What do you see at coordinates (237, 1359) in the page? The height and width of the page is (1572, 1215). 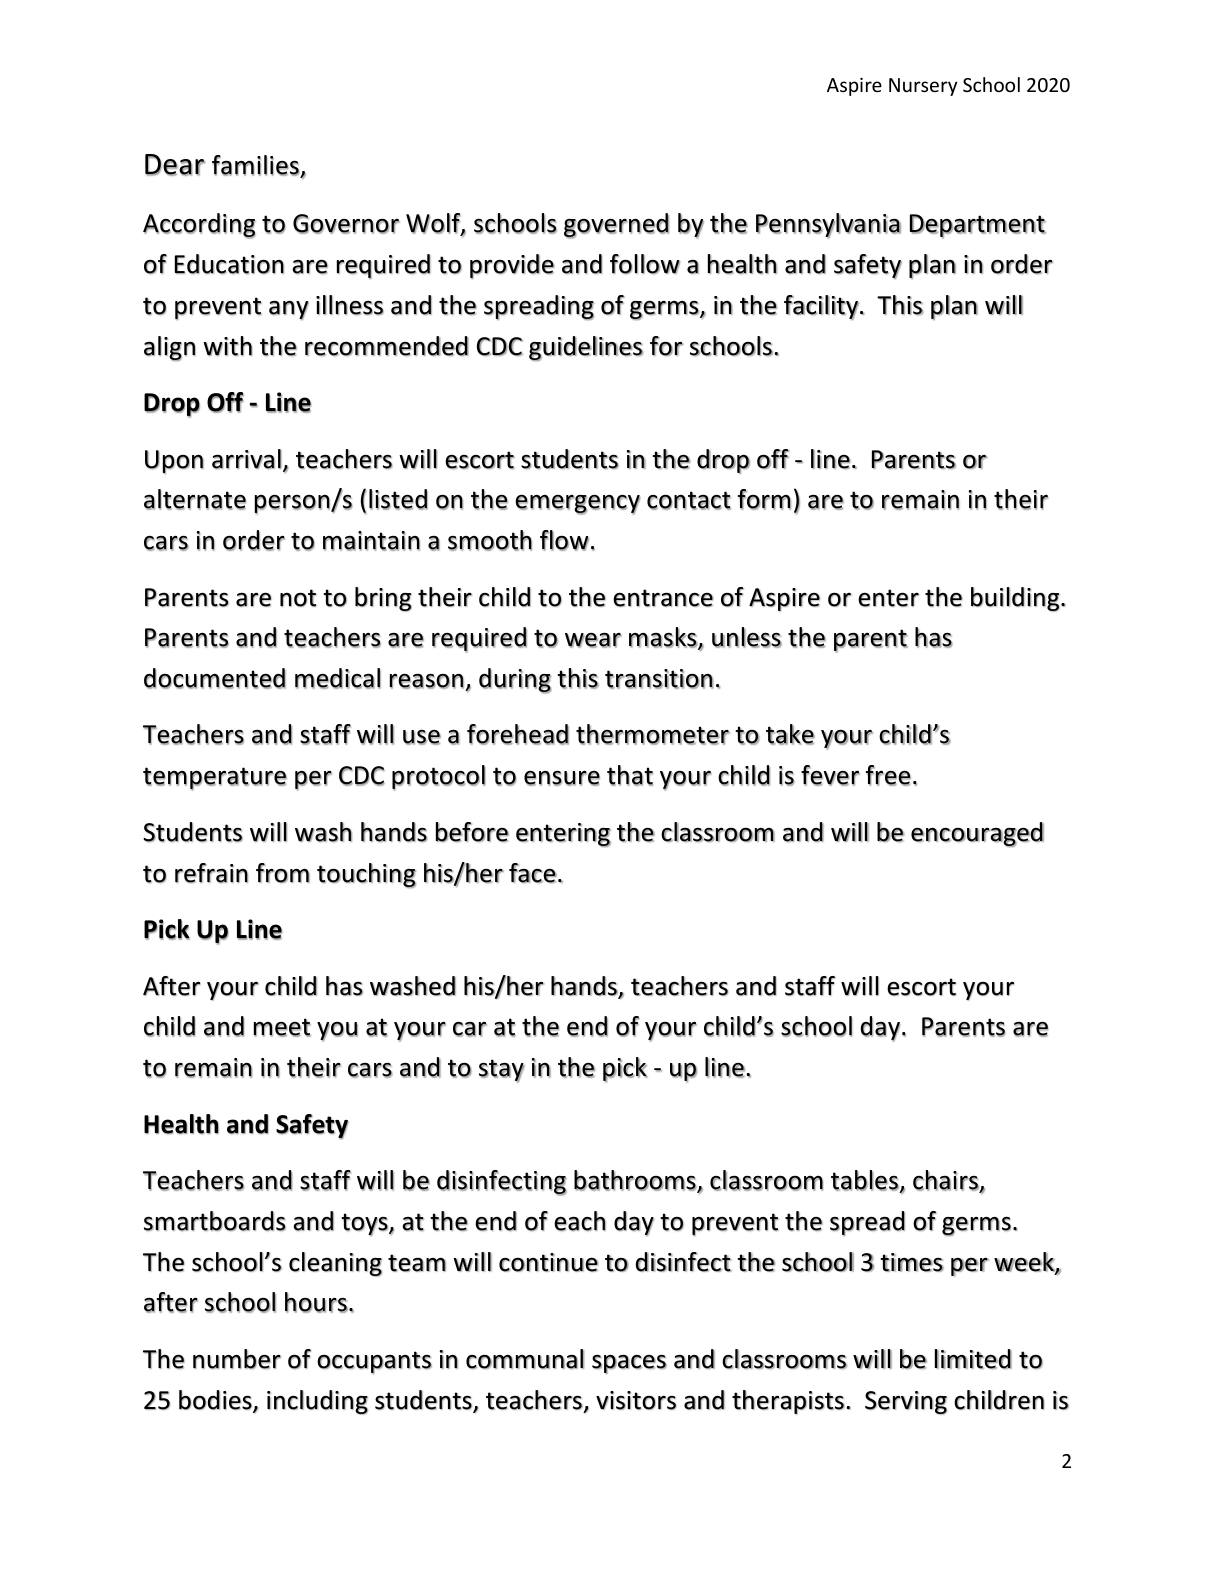 I see `number` at bounding box center [237, 1359].
